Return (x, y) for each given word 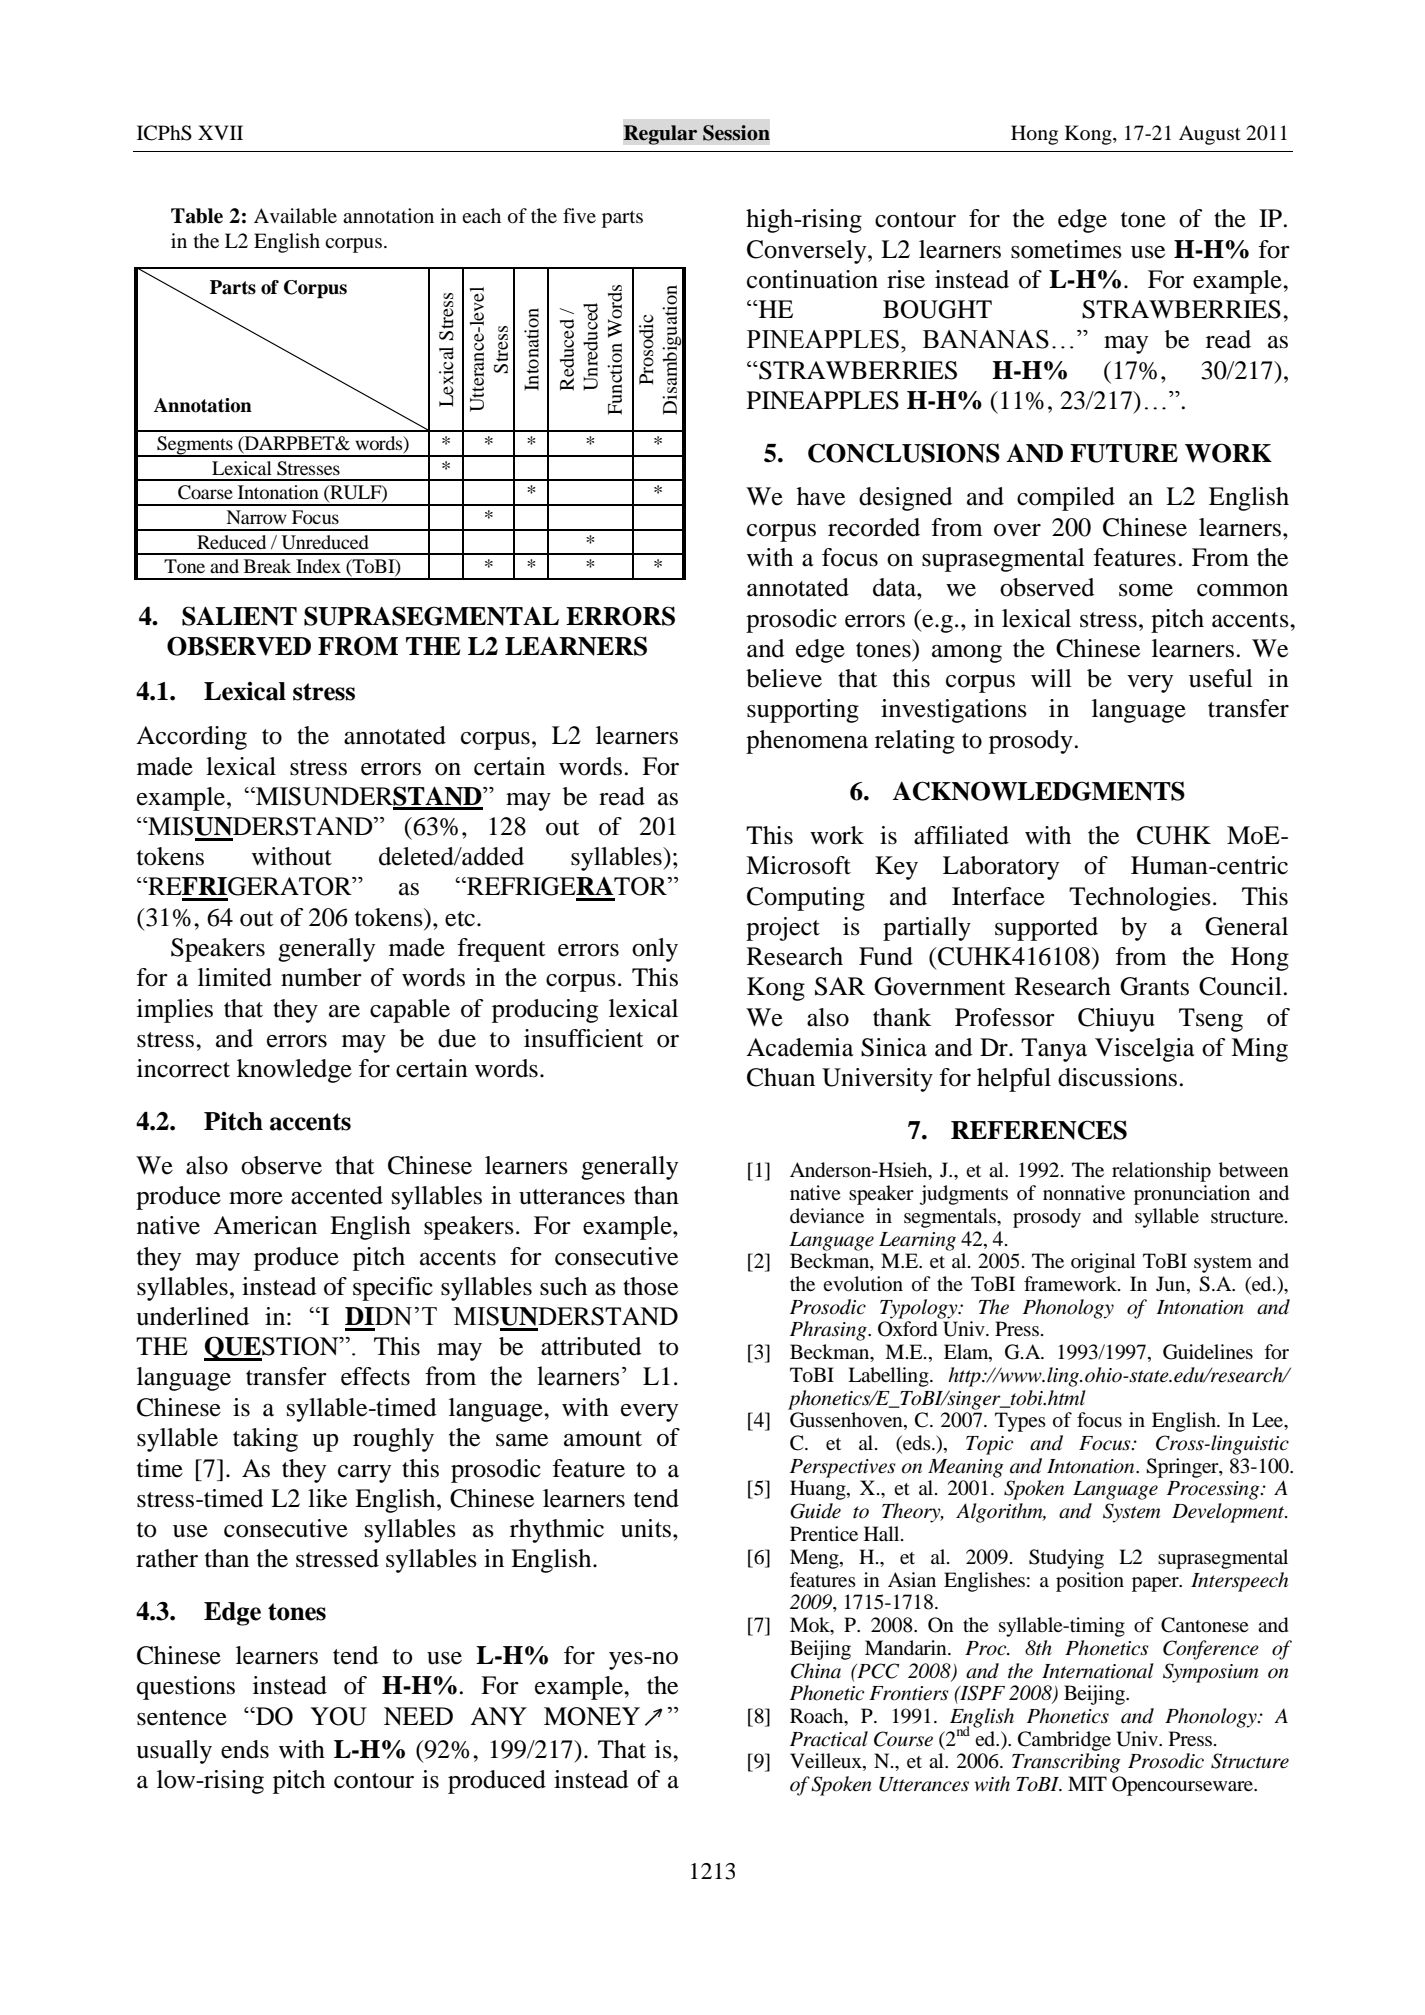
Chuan (781, 1077)
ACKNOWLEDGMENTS (1038, 791)
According (191, 738)
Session (736, 133)
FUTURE (1124, 453)
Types (1020, 1422)
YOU (338, 1716)
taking (265, 1440)
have (821, 496)
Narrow (256, 517)
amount (603, 1439)
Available (295, 216)
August (1210, 135)
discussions (1117, 1077)
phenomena (807, 742)
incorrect (183, 1068)
